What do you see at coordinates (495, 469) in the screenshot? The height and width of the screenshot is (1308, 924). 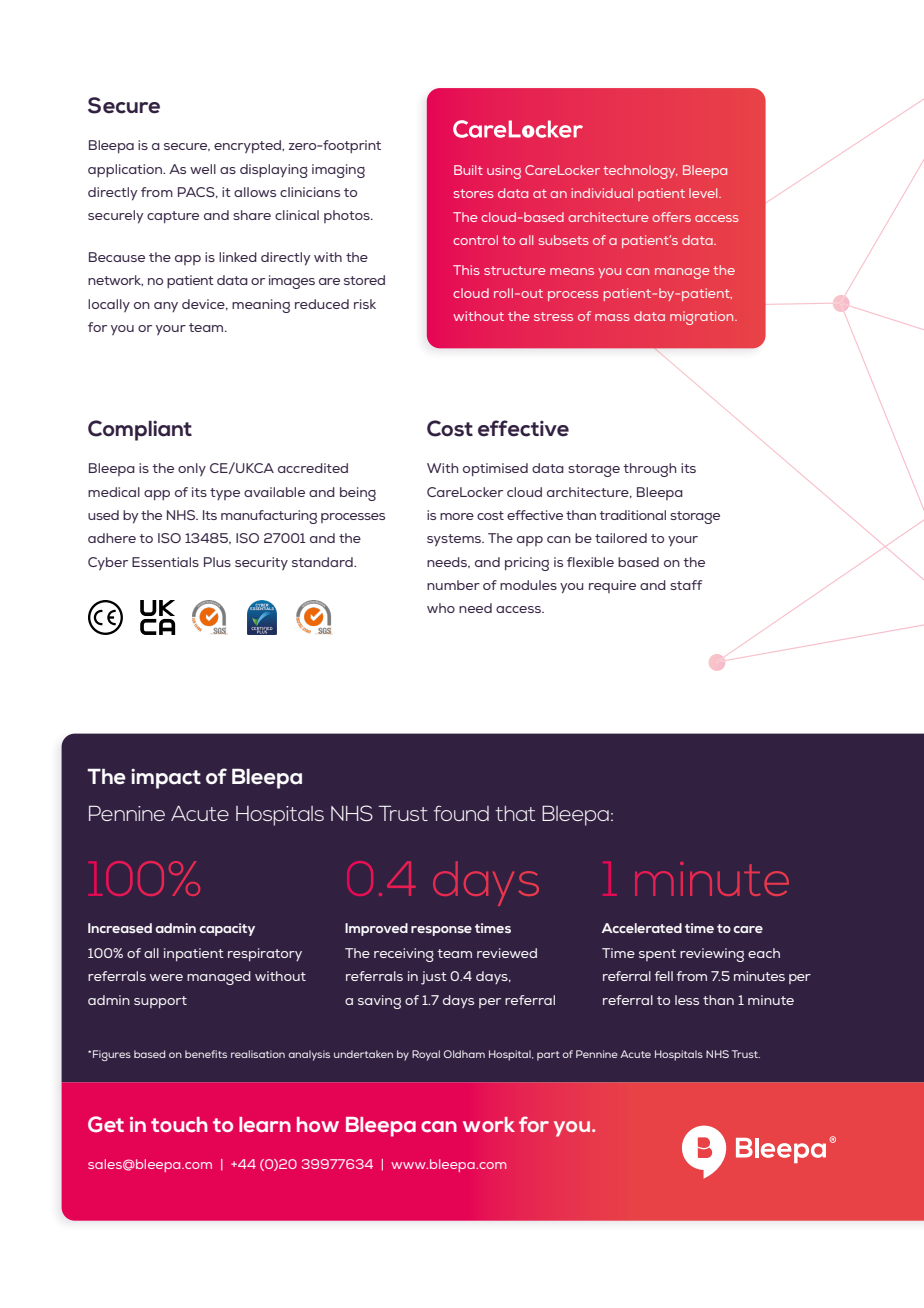 I see `optimised` at bounding box center [495, 469].
